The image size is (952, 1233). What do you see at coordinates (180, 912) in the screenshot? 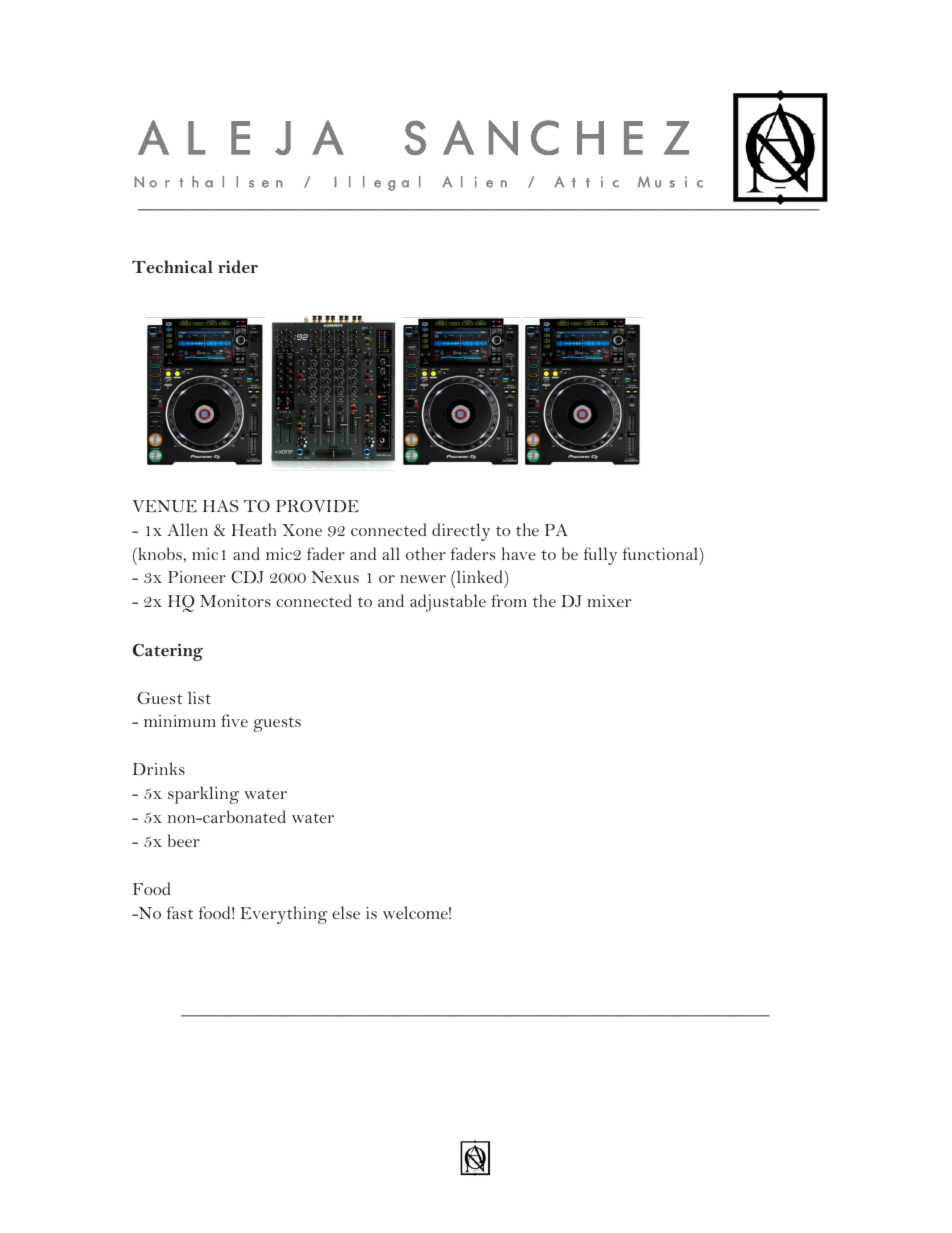
I see `fast` at bounding box center [180, 912].
